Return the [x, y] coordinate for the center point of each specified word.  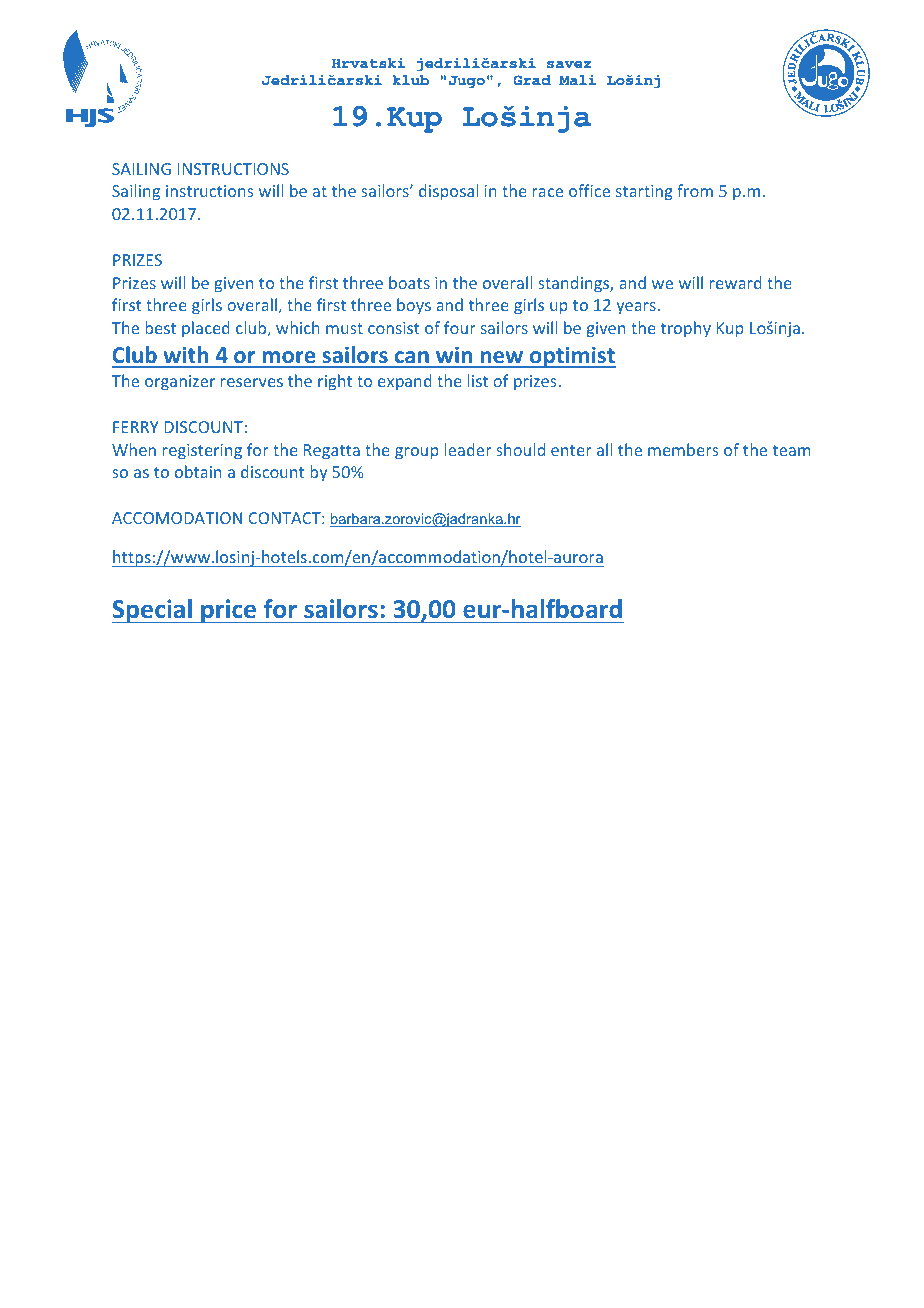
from [695, 190]
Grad [532, 80]
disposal [448, 192]
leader [468, 449]
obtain [198, 471]
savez [569, 65]
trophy [686, 329]
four [460, 327]
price [229, 611]
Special [153, 611]
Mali [577, 80]
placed [206, 329]
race [547, 192]
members [683, 449]
